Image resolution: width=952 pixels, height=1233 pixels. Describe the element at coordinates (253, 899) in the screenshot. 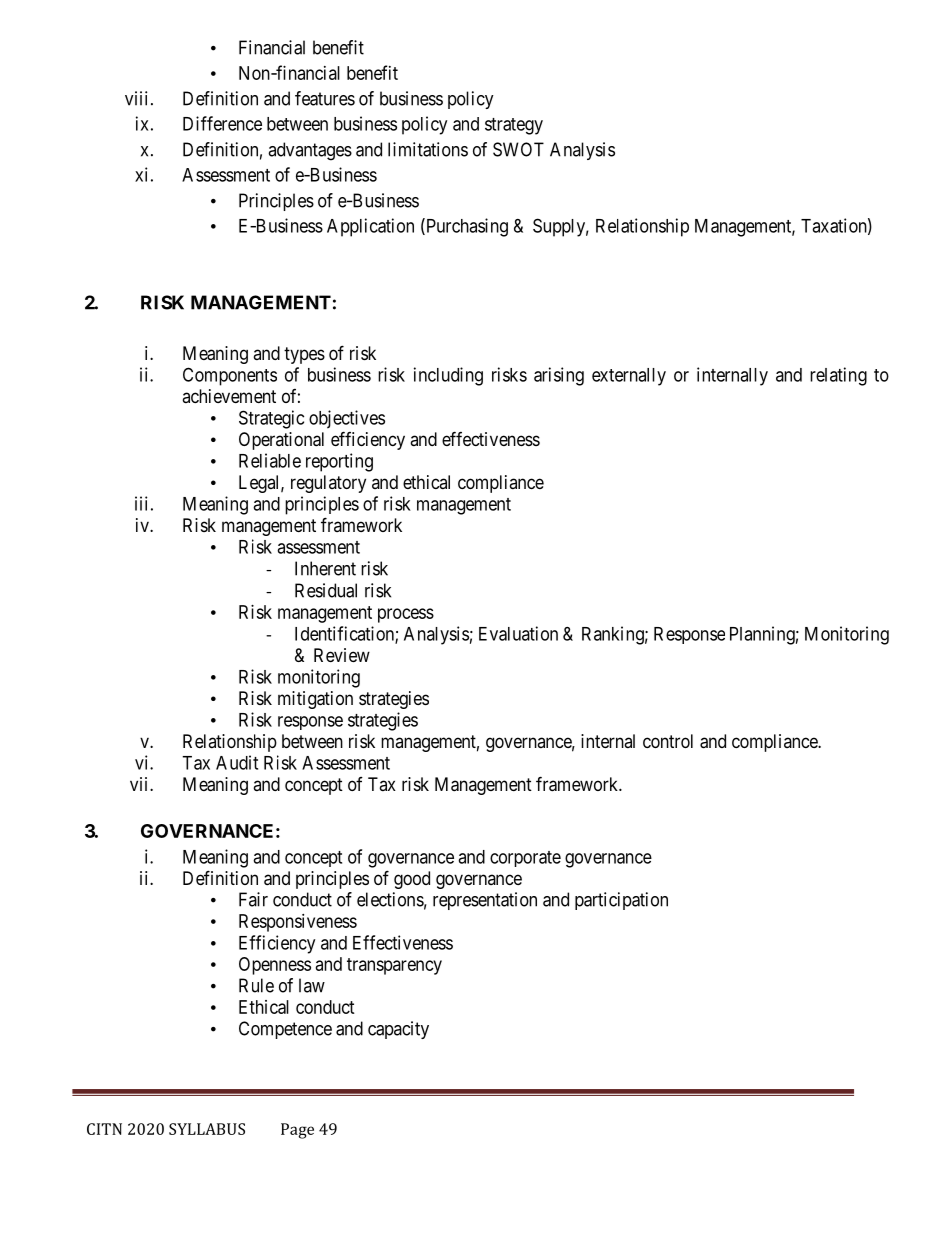

I see `Fair` at that location.
